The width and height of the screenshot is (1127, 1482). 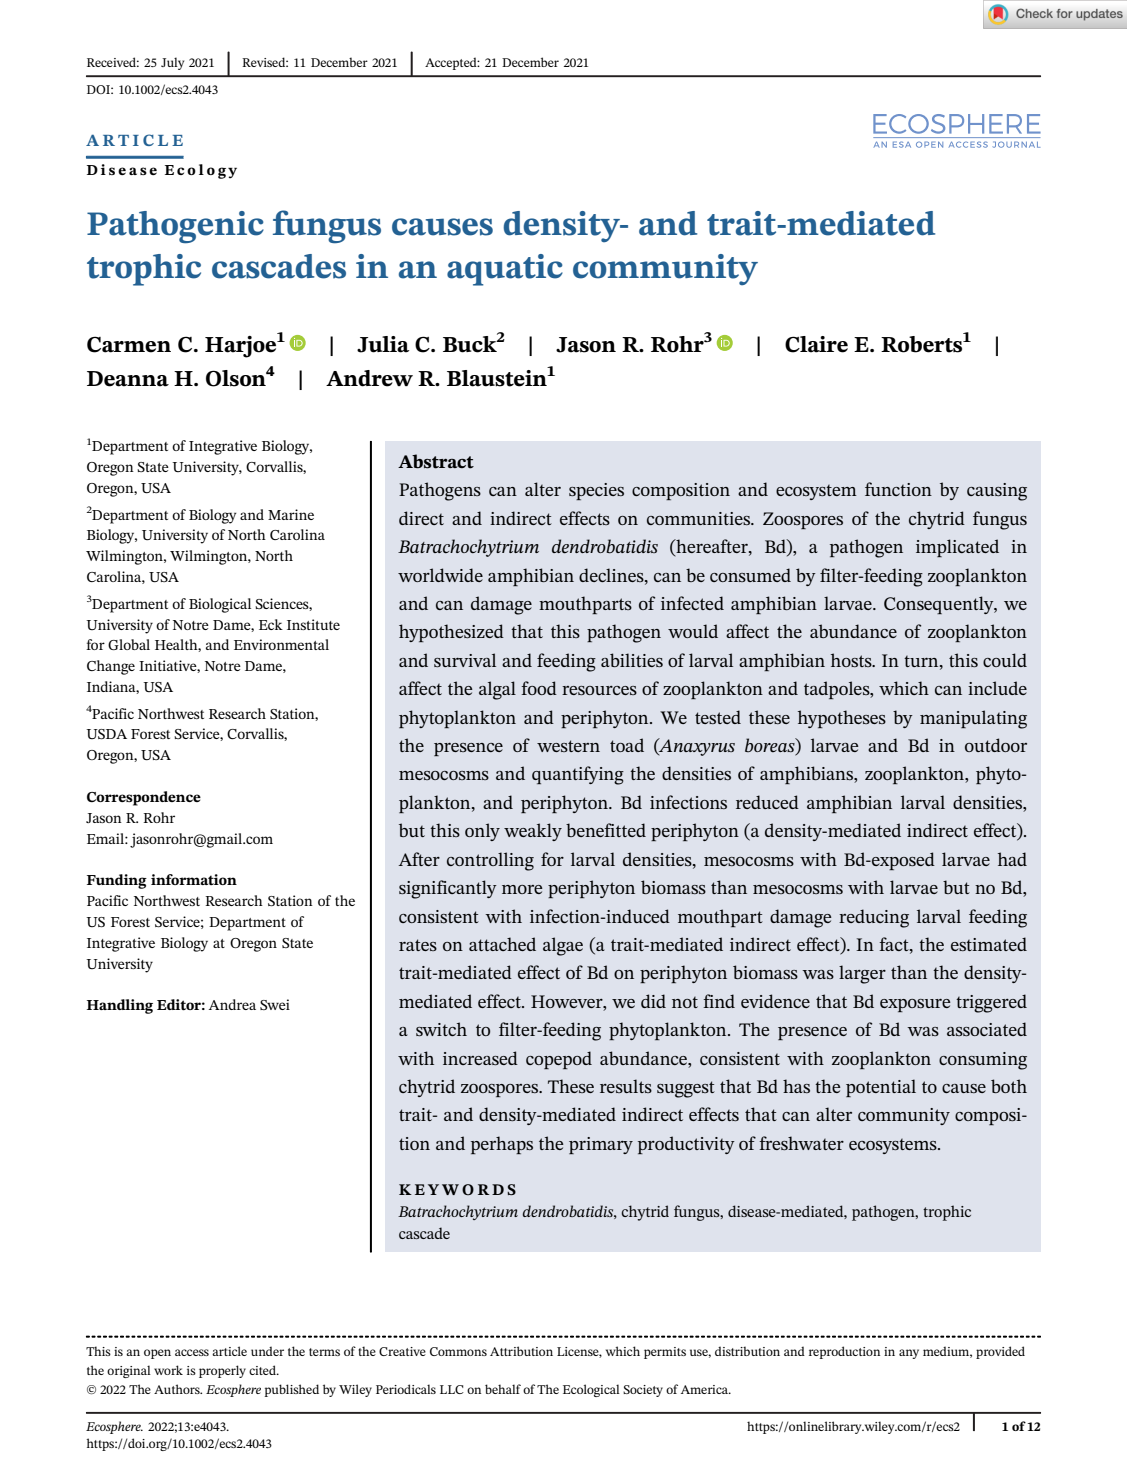 What do you see at coordinates (816, 344) in the screenshot?
I see `Claire` at bounding box center [816, 344].
